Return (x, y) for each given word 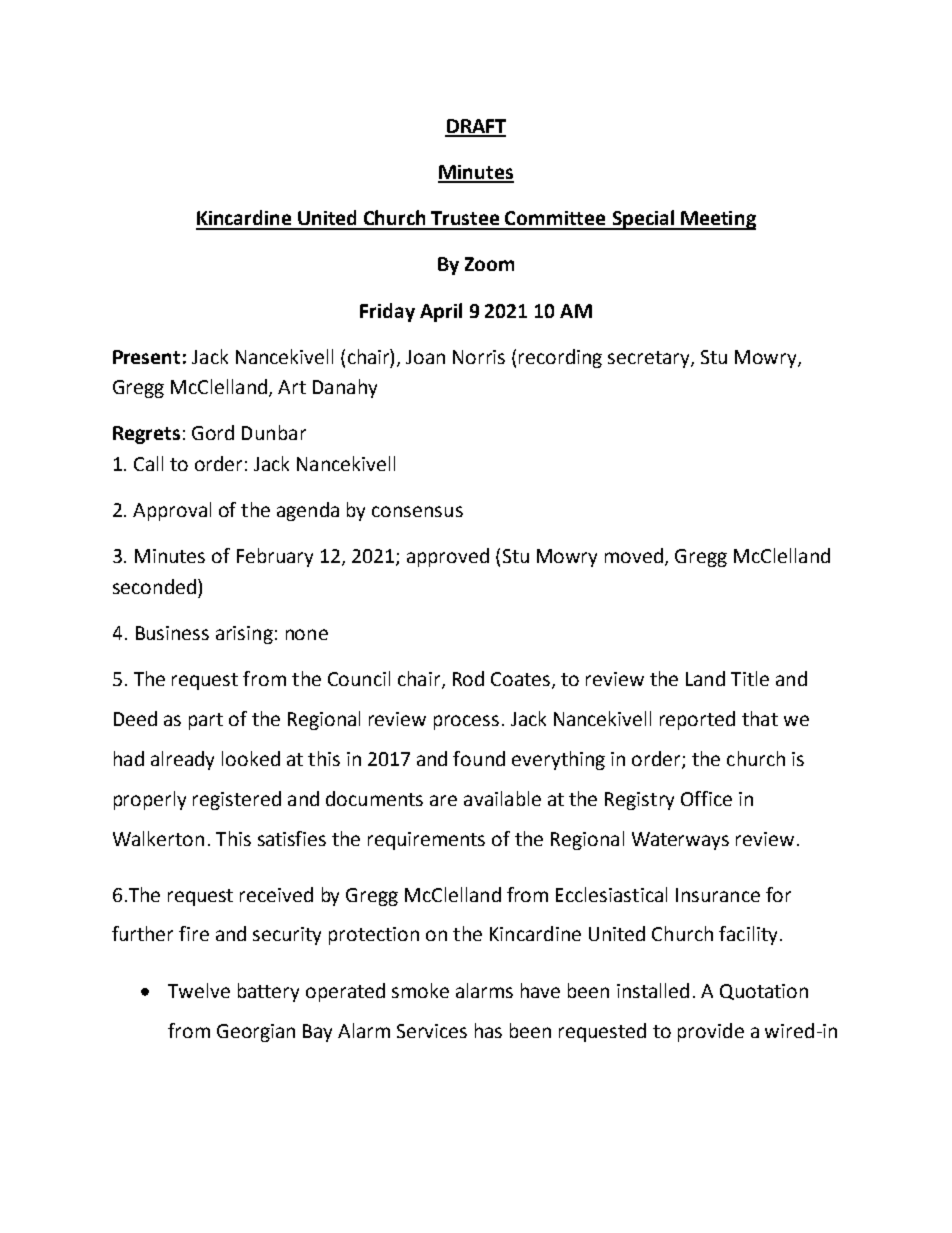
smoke (420, 990)
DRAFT (475, 127)
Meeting (717, 220)
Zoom (489, 264)
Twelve (199, 990)
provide (711, 1032)
